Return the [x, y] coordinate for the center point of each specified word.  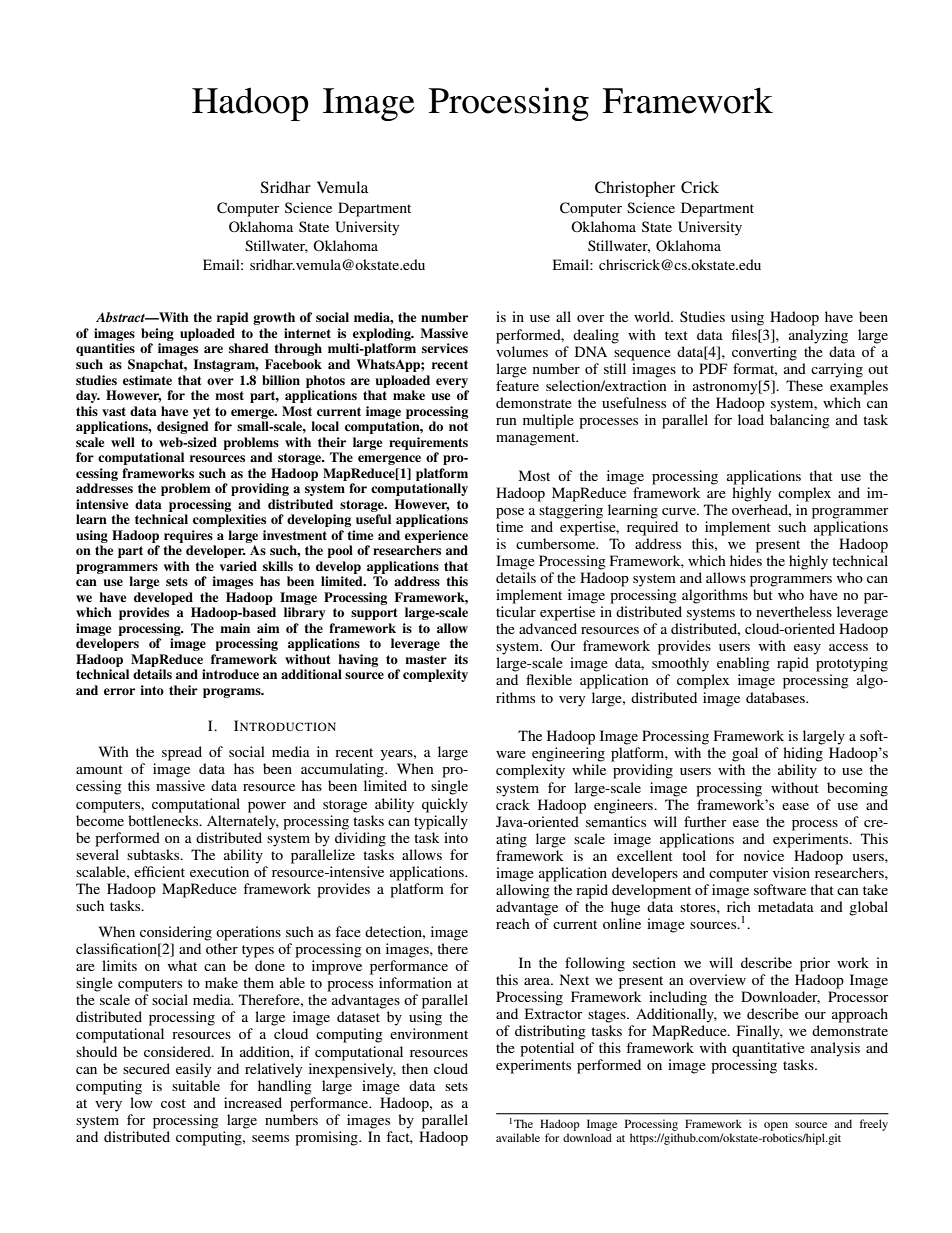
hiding [803, 754]
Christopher [635, 189]
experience [436, 536]
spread [182, 753]
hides [746, 560]
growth [274, 318]
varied [238, 566]
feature [517, 385]
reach [513, 923]
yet [201, 413]
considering [176, 933]
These [804, 385]
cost [173, 1103]
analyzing [818, 336]
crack [513, 804]
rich [739, 906]
